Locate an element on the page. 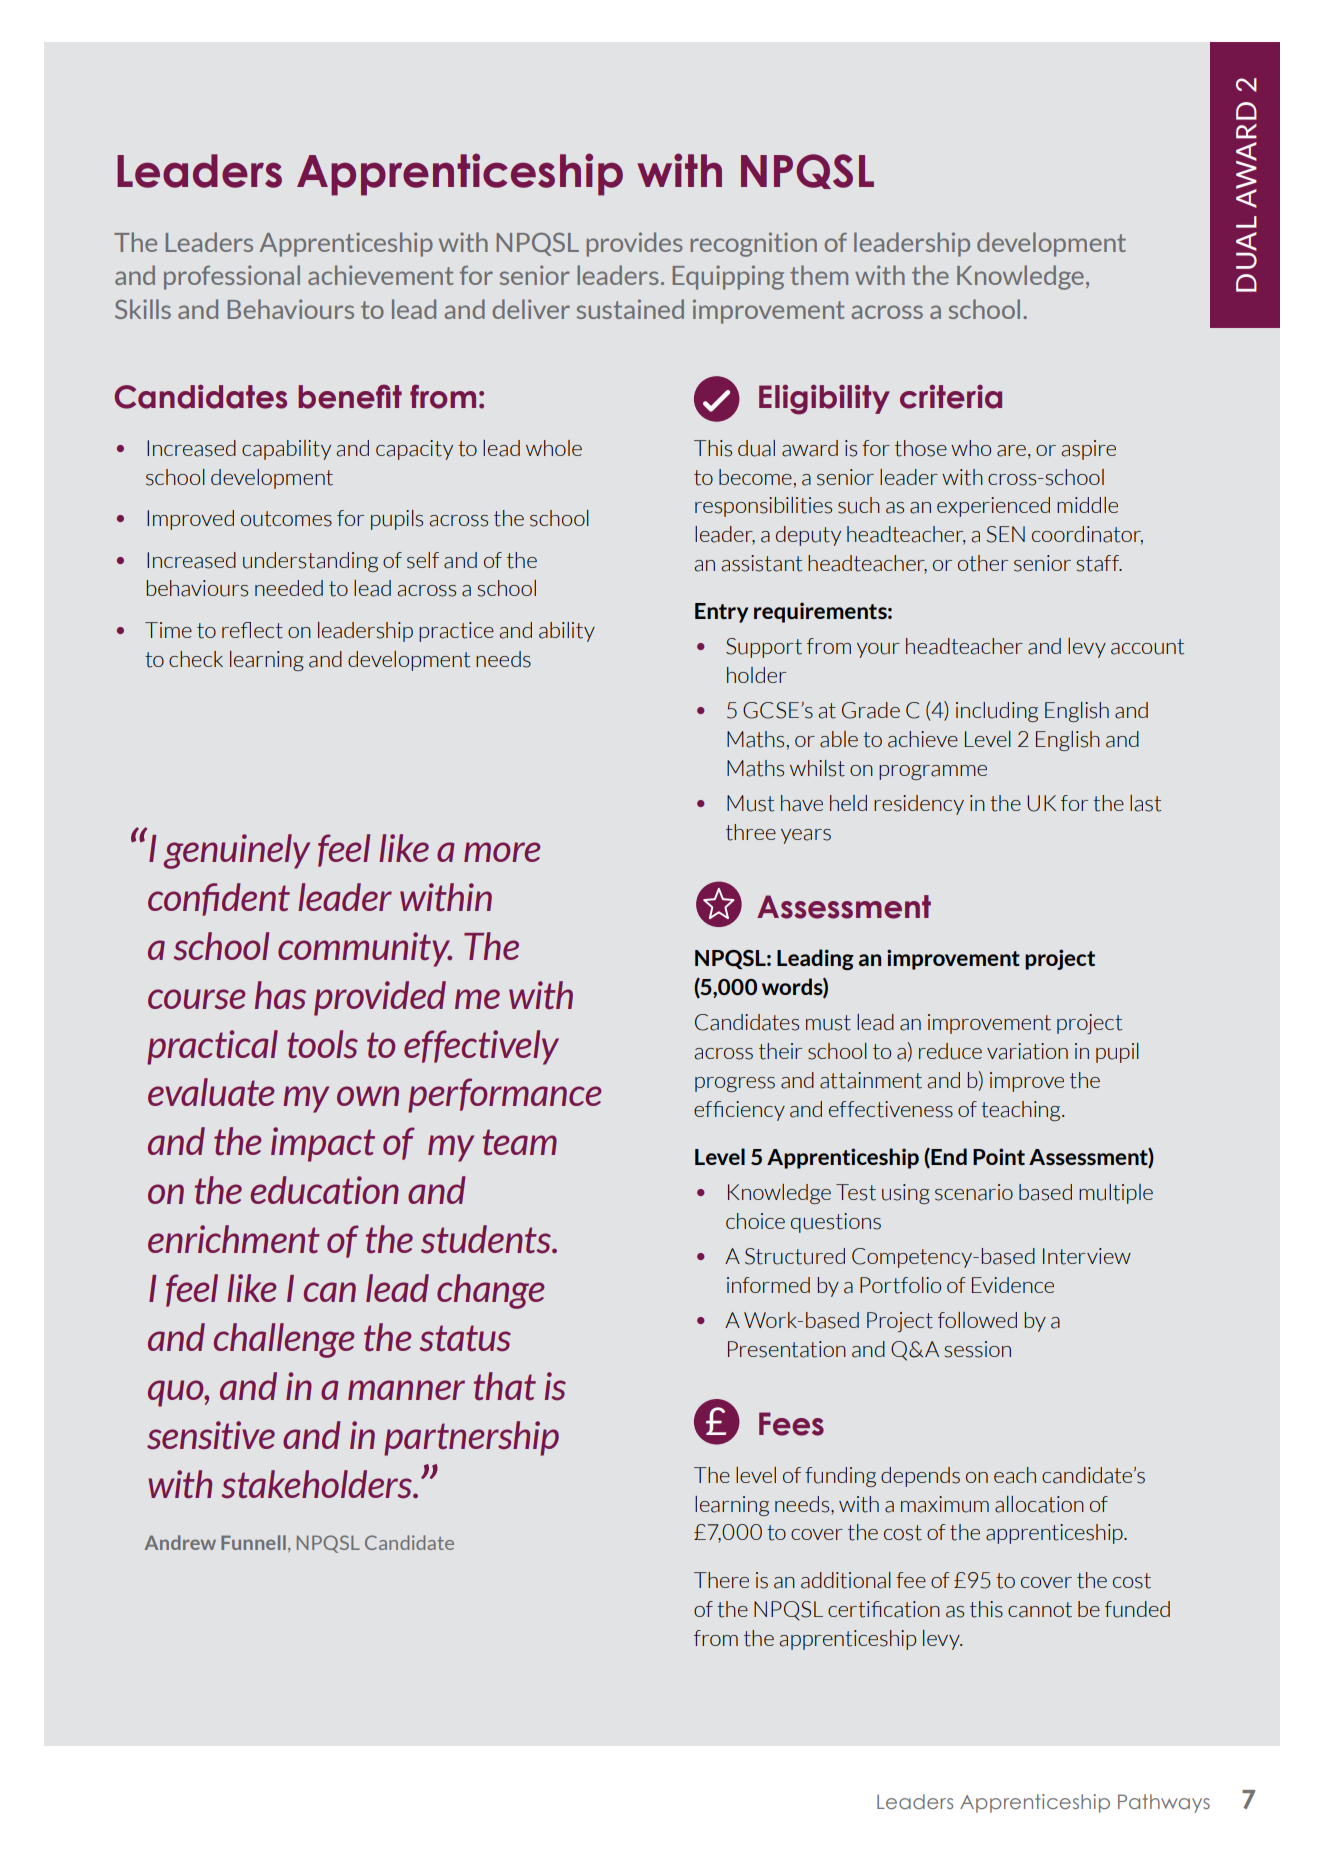 The height and width of the image is (1872, 1324). variation is located at coordinates (1027, 1051).
